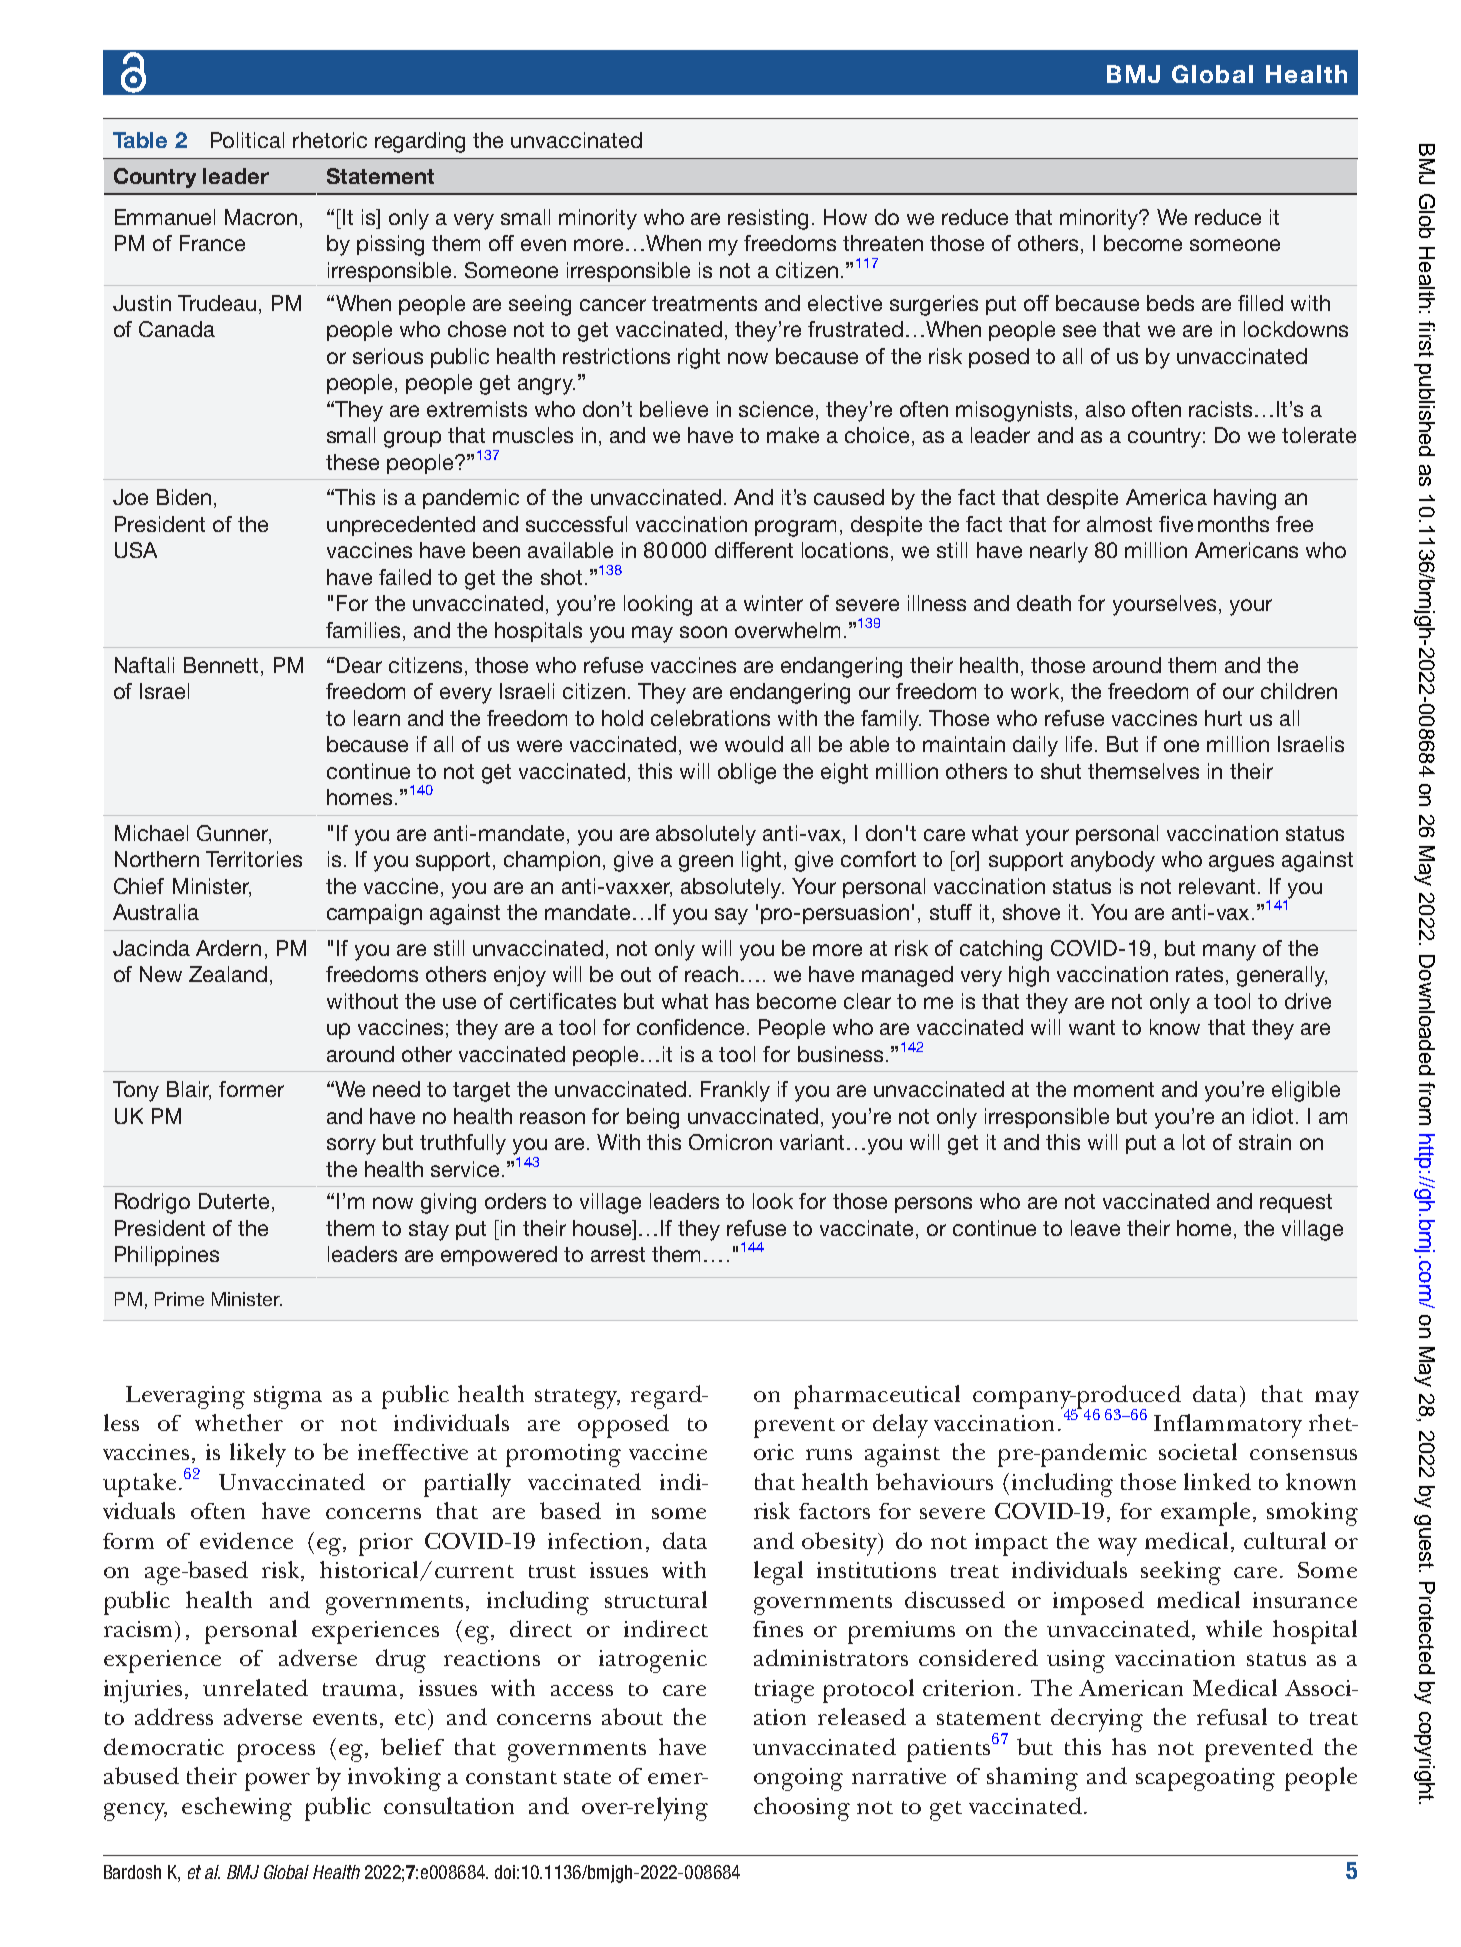 Image resolution: width=1461 pixels, height=1947 pixels. What do you see at coordinates (261, 217) in the image?
I see `Macron` at bounding box center [261, 217].
